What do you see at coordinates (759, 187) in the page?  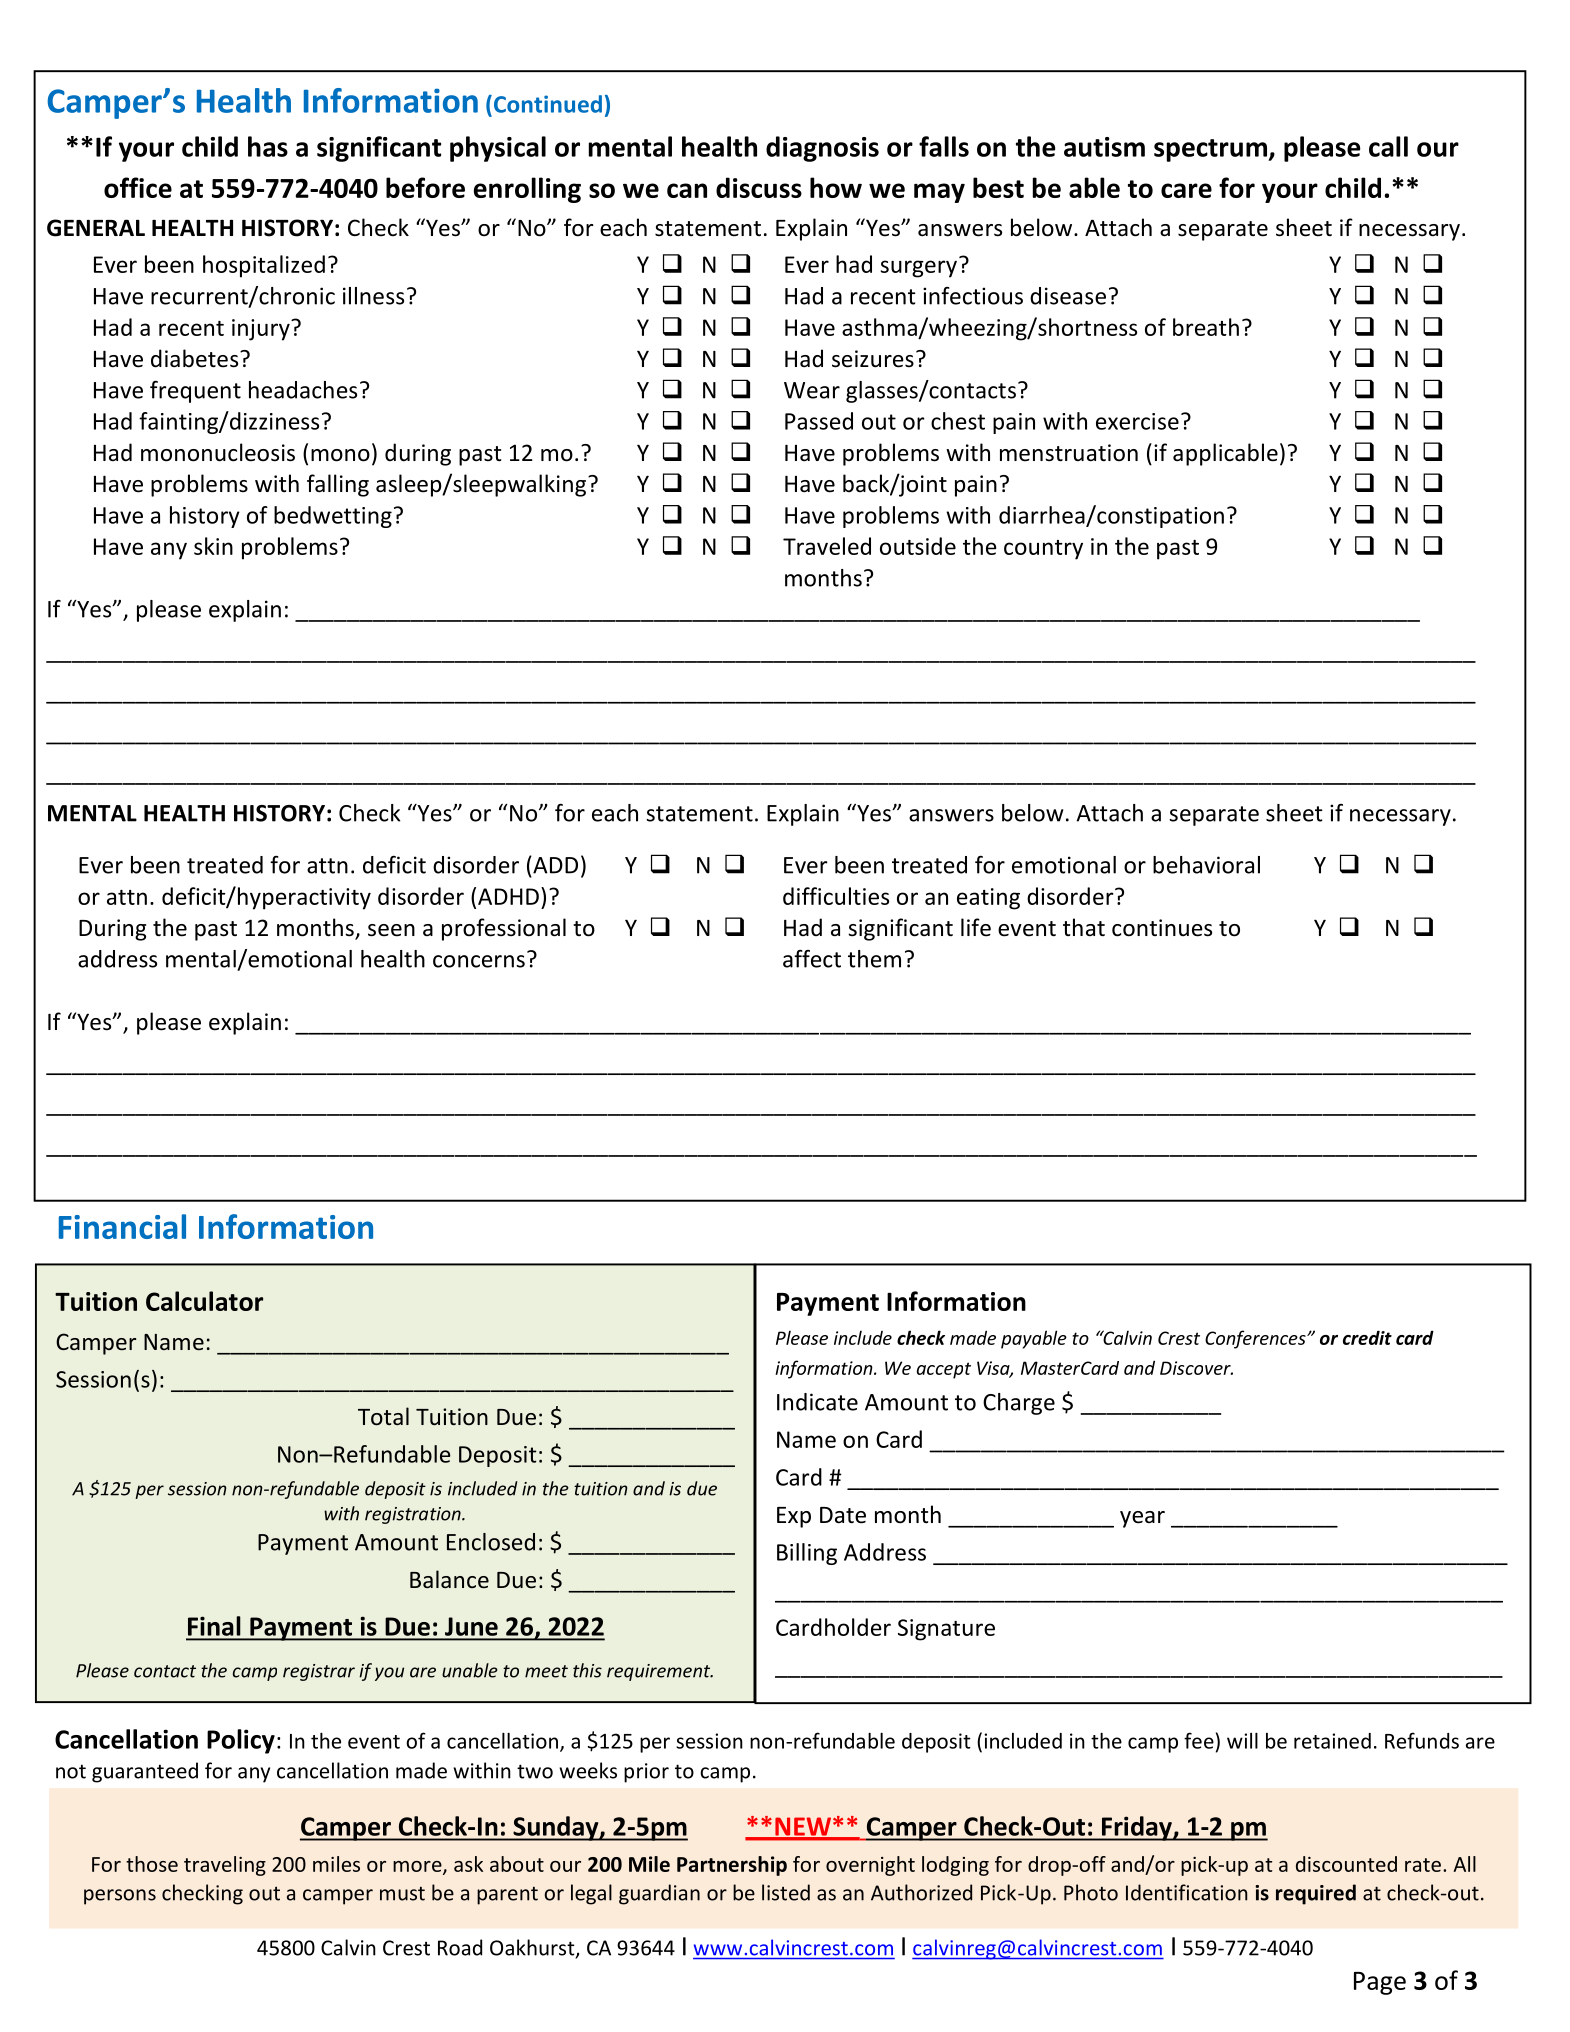 I see `discuss` at bounding box center [759, 187].
